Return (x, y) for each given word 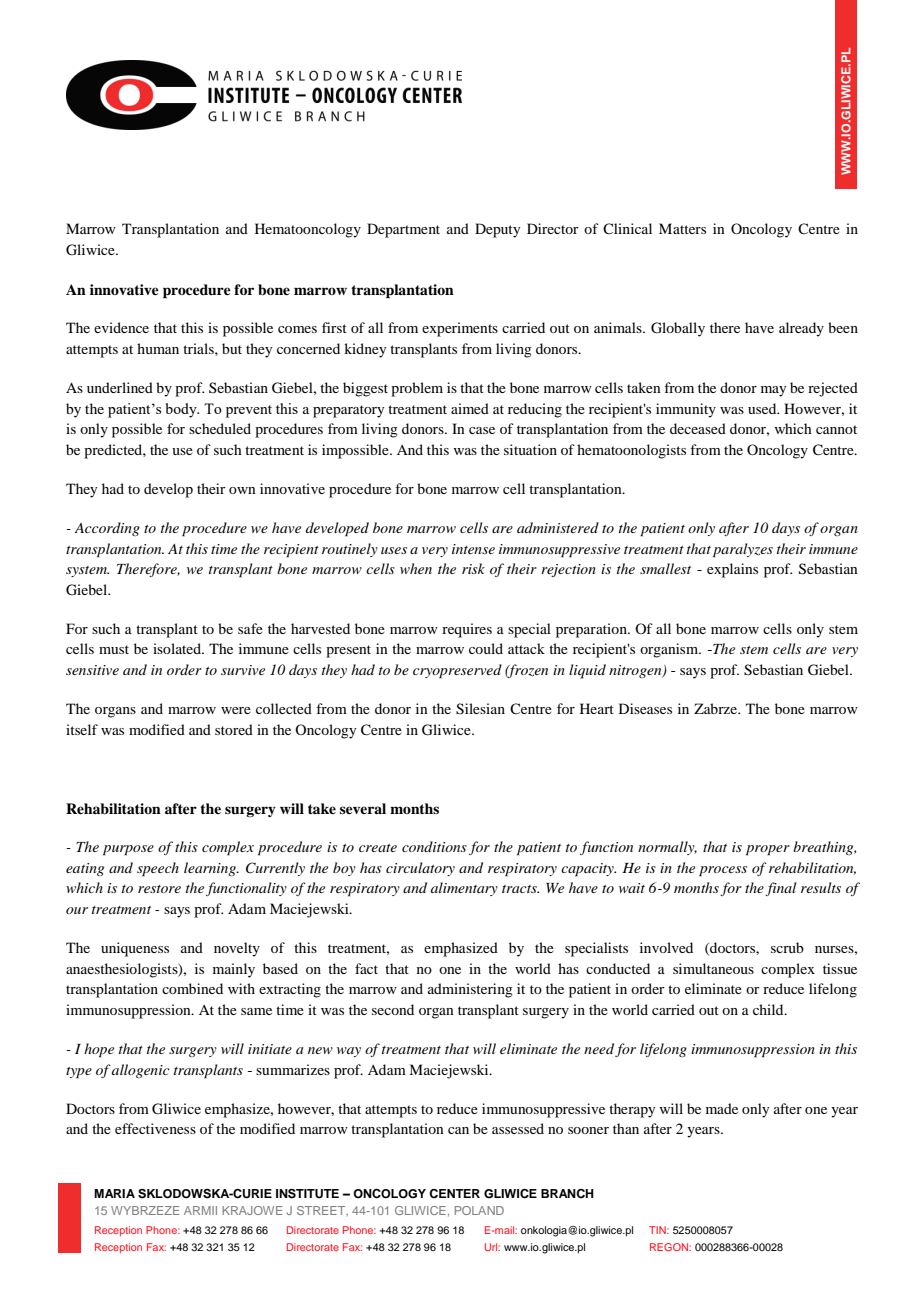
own (242, 490)
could (486, 648)
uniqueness (135, 949)
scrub (787, 947)
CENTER (454, 1194)
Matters (682, 228)
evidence (121, 327)
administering (470, 990)
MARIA (114, 1193)
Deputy (497, 230)
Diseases (645, 708)
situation (530, 449)
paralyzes (743, 550)
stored (234, 729)
